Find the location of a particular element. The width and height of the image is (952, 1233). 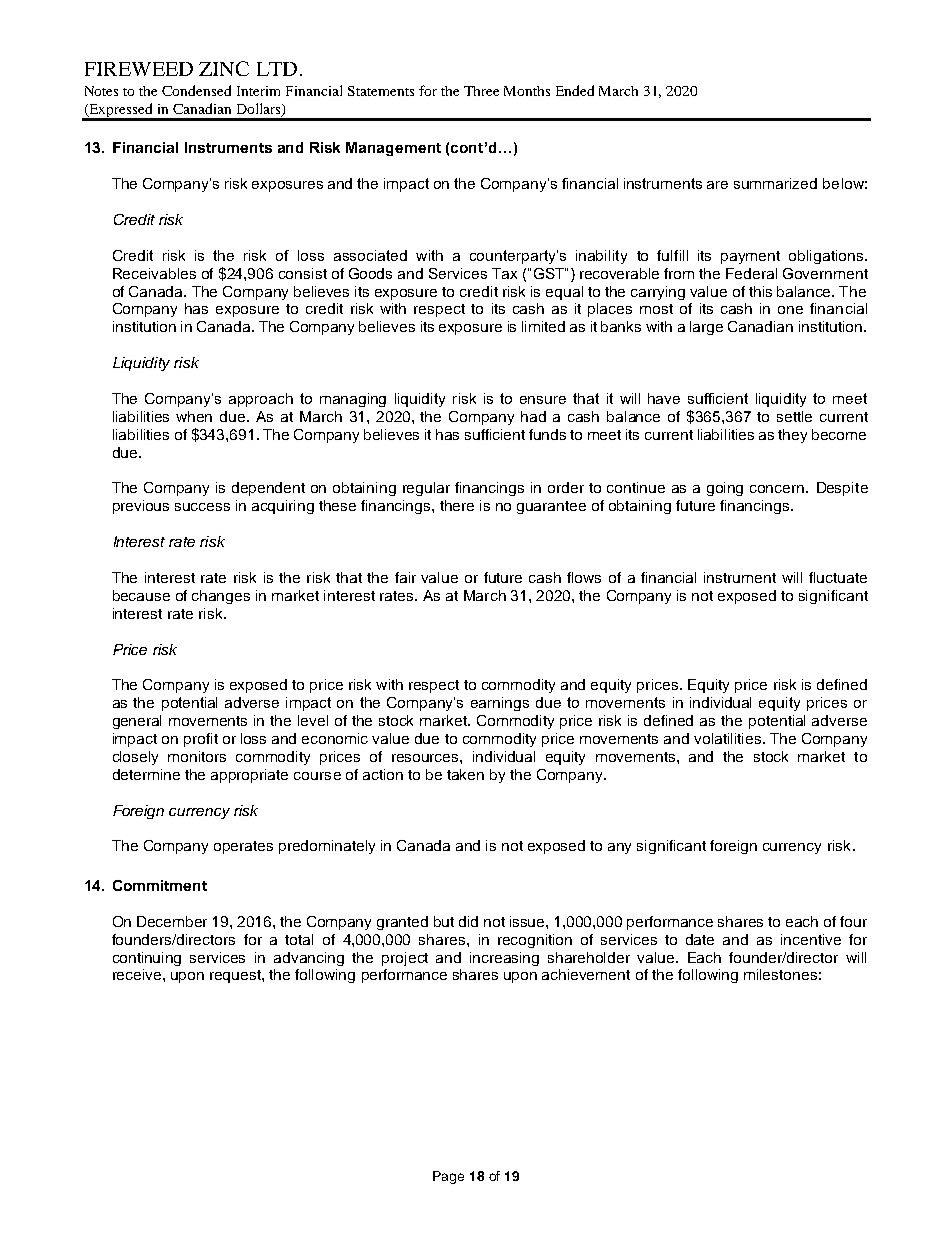

Condensed is located at coordinates (196, 90).
